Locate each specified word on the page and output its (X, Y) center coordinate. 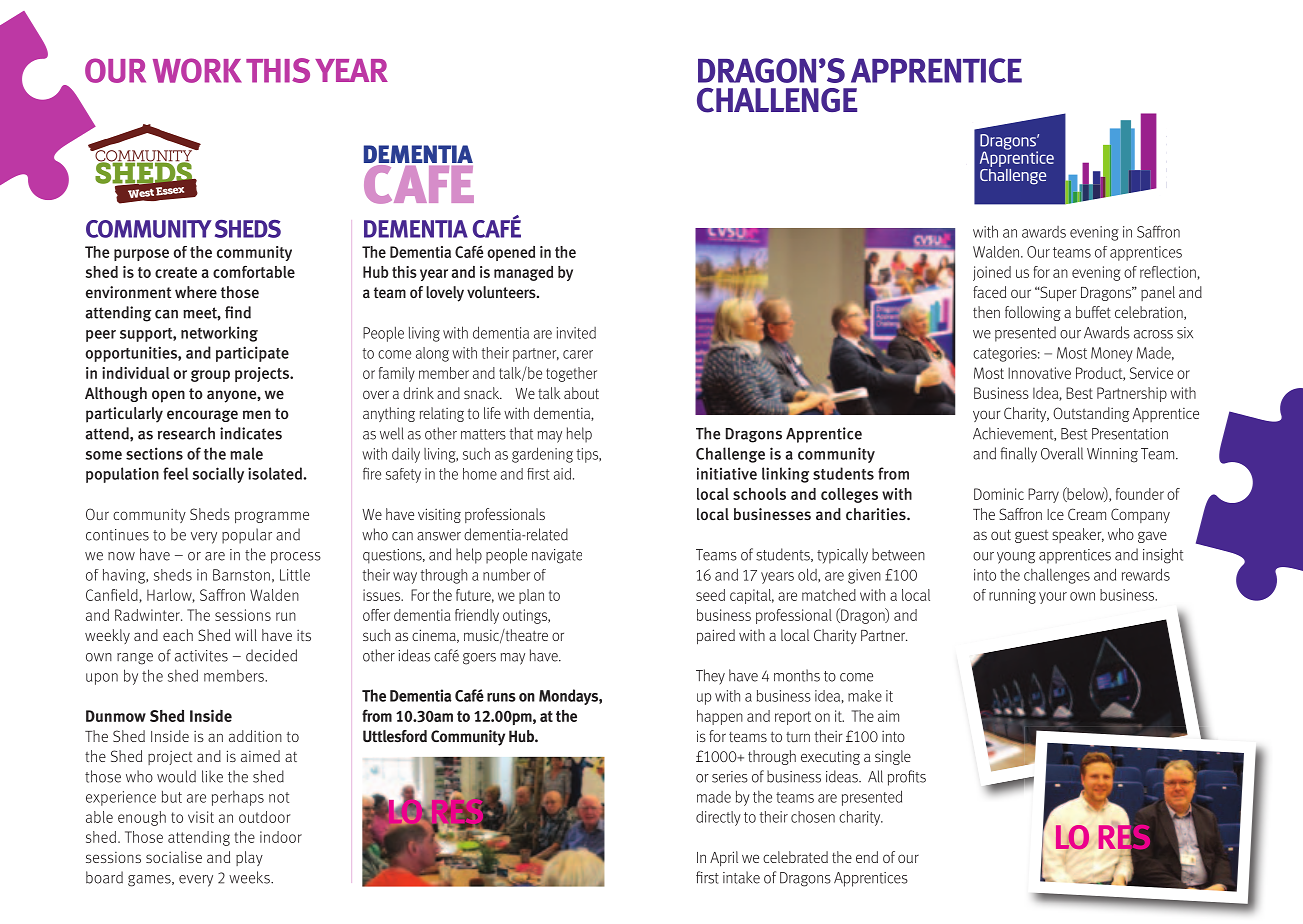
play (249, 858)
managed (523, 273)
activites (201, 656)
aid (562, 474)
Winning (1112, 455)
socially (218, 475)
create (176, 272)
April (724, 859)
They (710, 677)
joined (992, 273)
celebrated (795, 857)
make (865, 696)
